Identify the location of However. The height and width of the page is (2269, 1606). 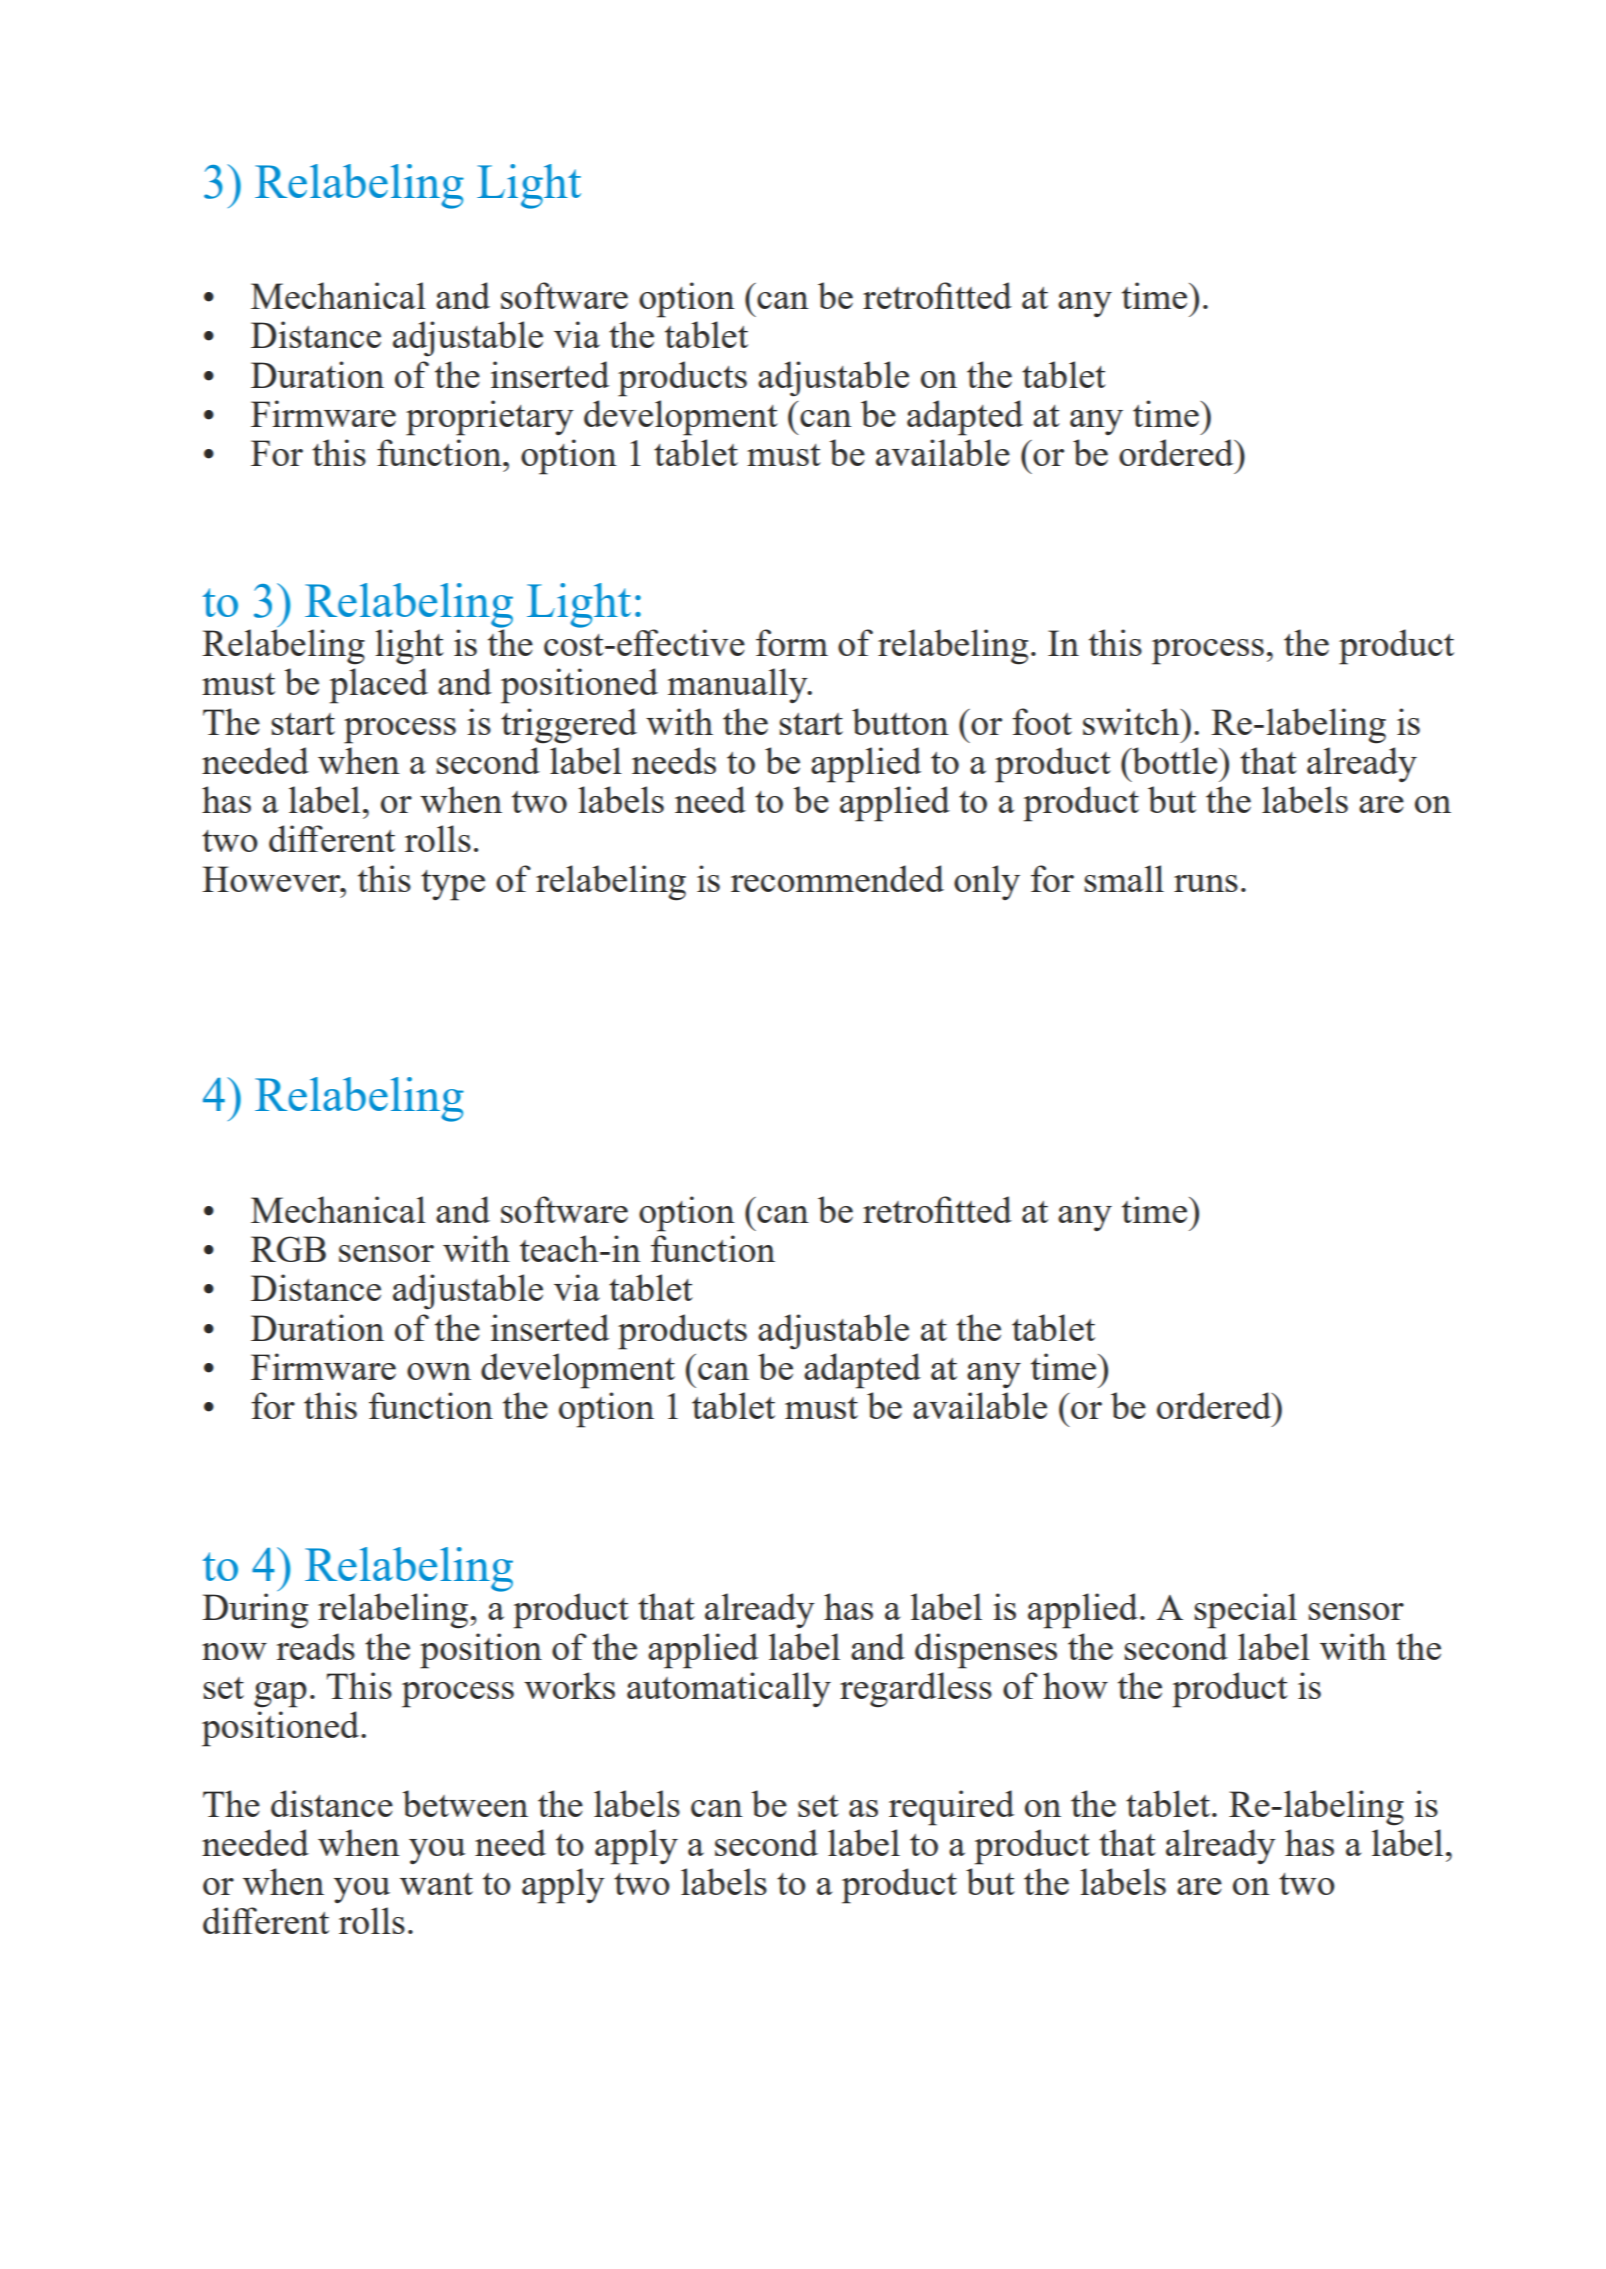
(272, 879).
